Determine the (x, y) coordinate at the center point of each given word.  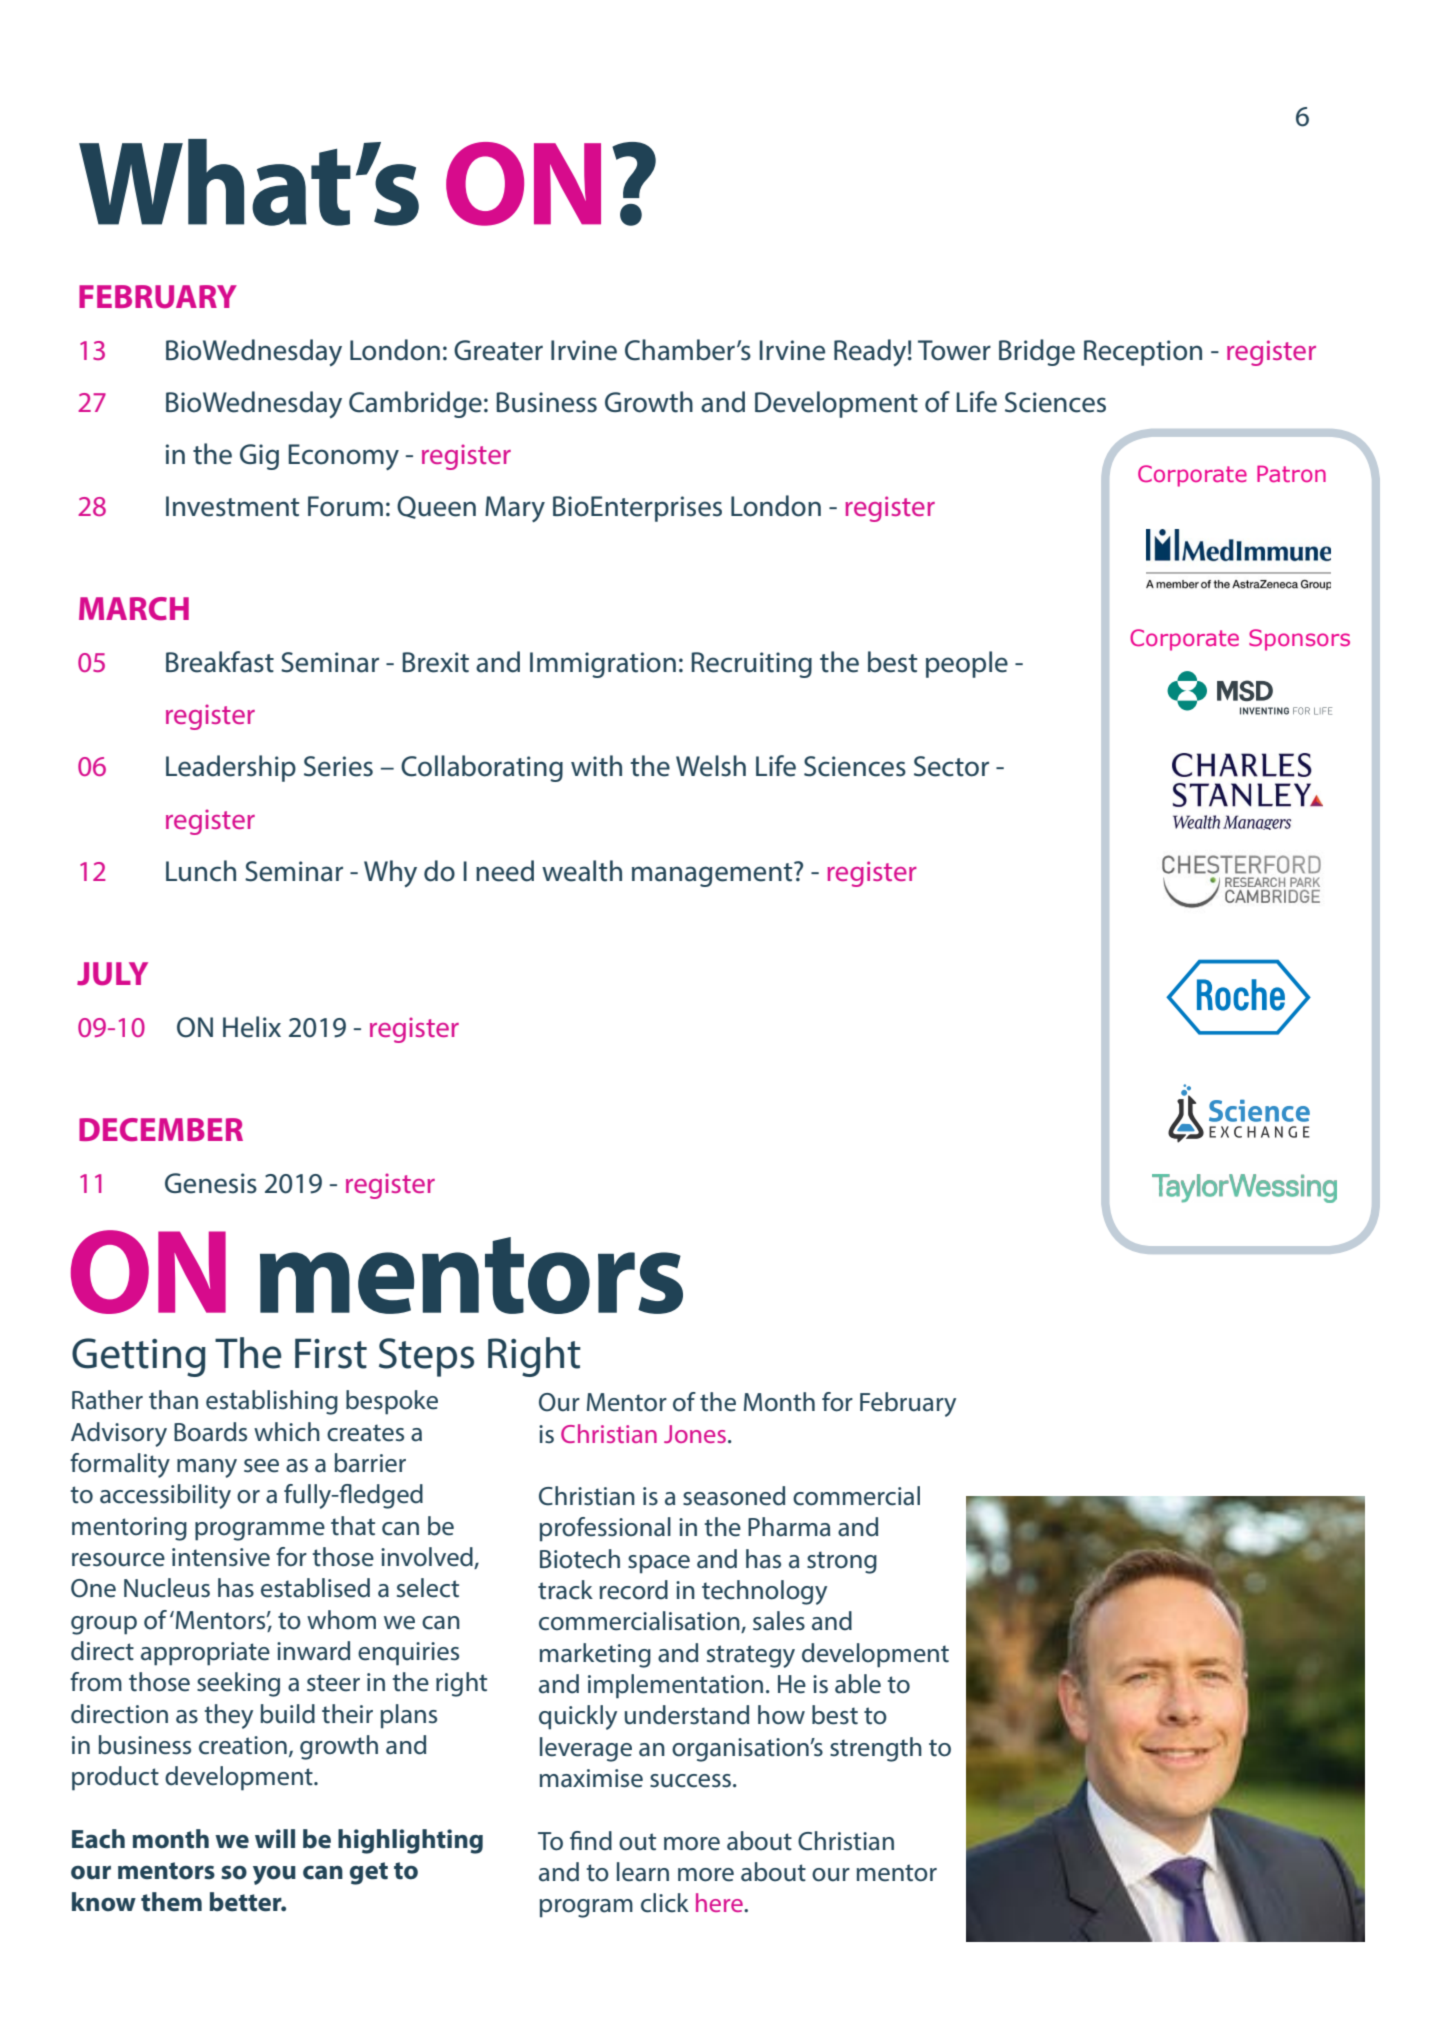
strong (842, 1562)
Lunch (201, 871)
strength (876, 1749)
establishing (272, 1402)
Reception (1143, 353)
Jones (695, 1434)
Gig (259, 457)
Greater (498, 350)
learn (643, 1872)
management (713, 874)
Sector (951, 766)
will (275, 1838)
